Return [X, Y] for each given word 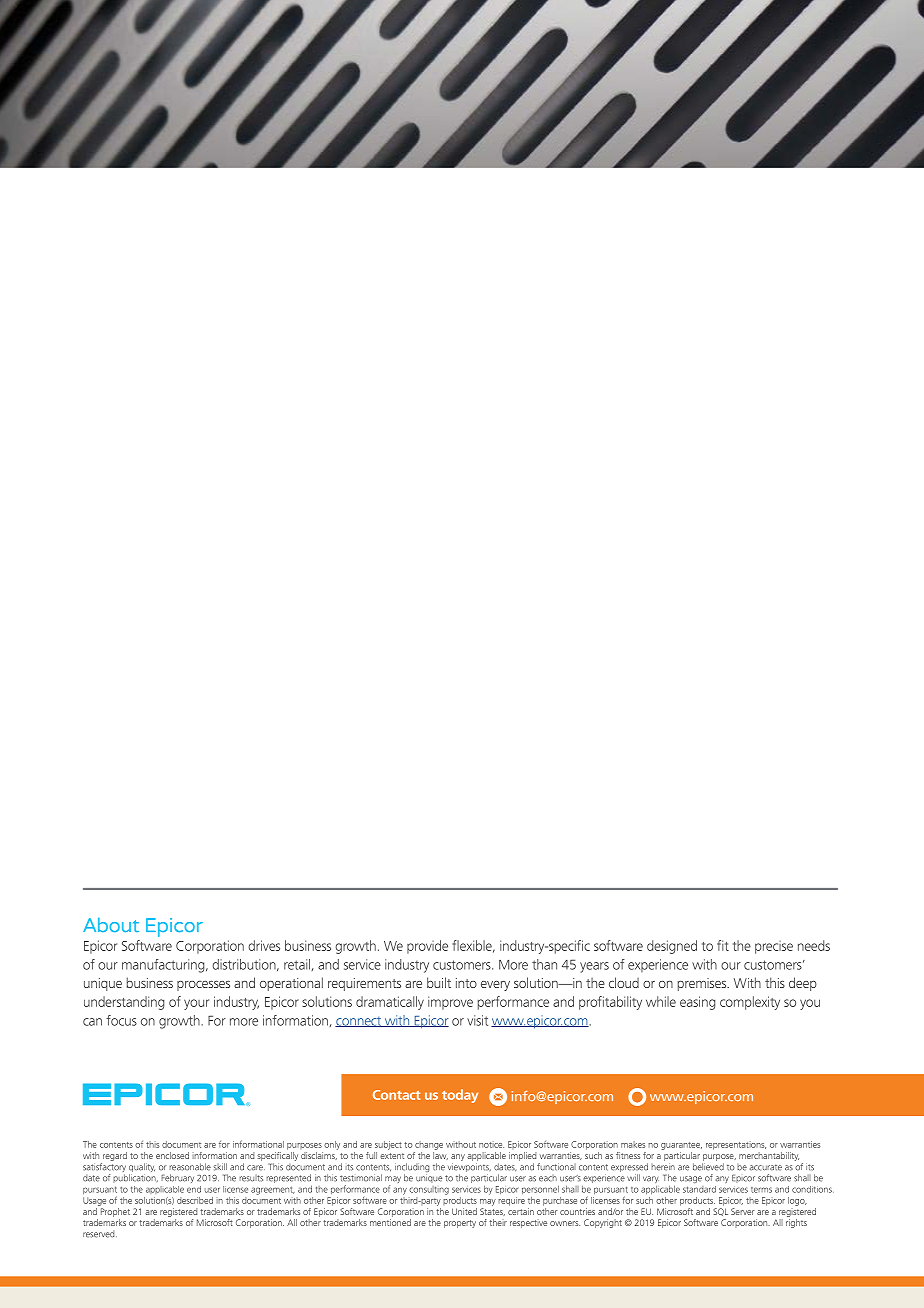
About [111, 924]
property [460, 1224]
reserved [100, 1234]
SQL [720, 1212]
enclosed [172, 1155]
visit [477, 1020]
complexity [750, 1003]
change [429, 1145]
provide [427, 947]
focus [121, 1020]
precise [774, 947]
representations [736, 1146]
